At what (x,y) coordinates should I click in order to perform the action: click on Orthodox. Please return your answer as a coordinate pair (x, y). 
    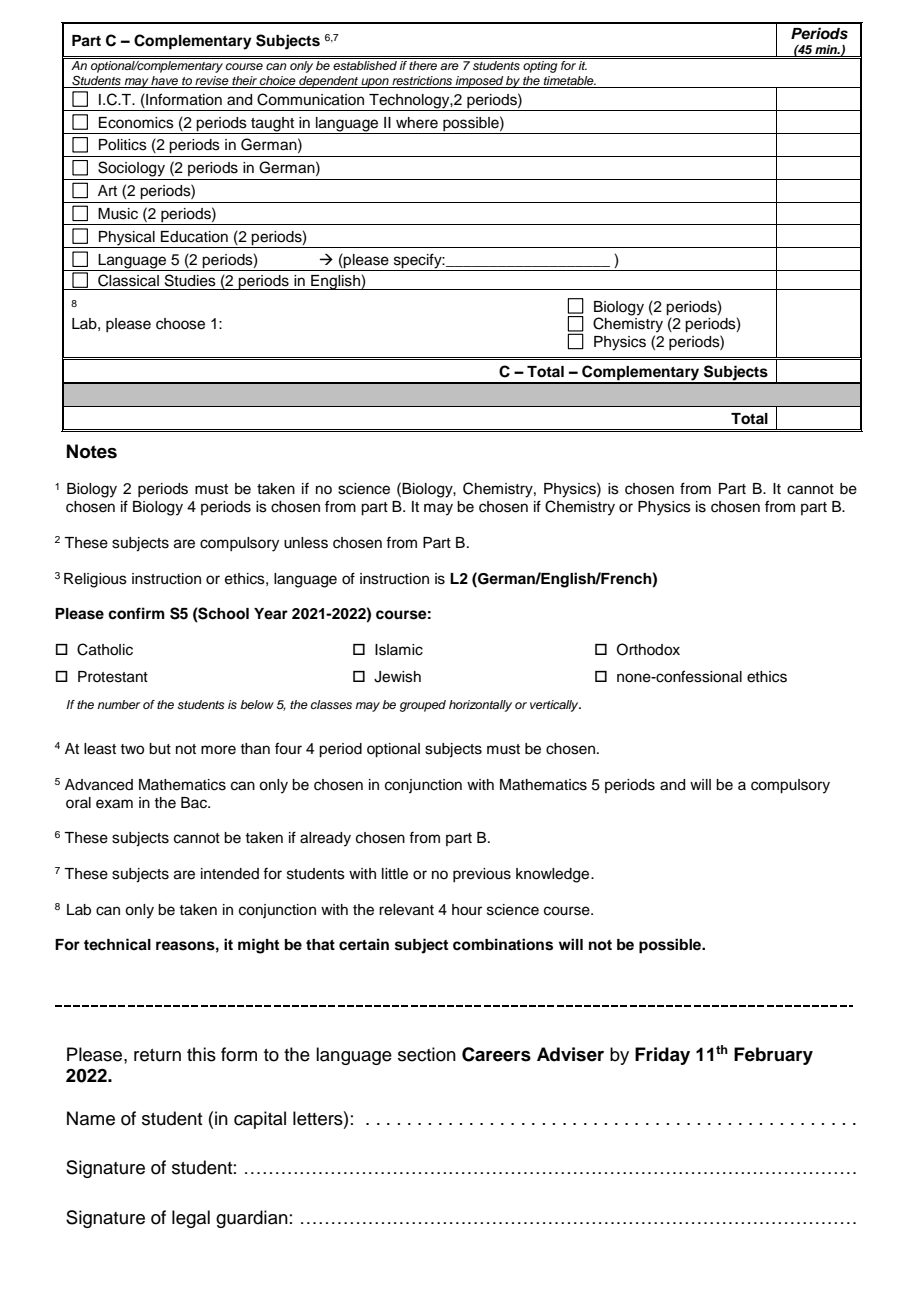
    Looking at the image, I should click on (648, 649).
